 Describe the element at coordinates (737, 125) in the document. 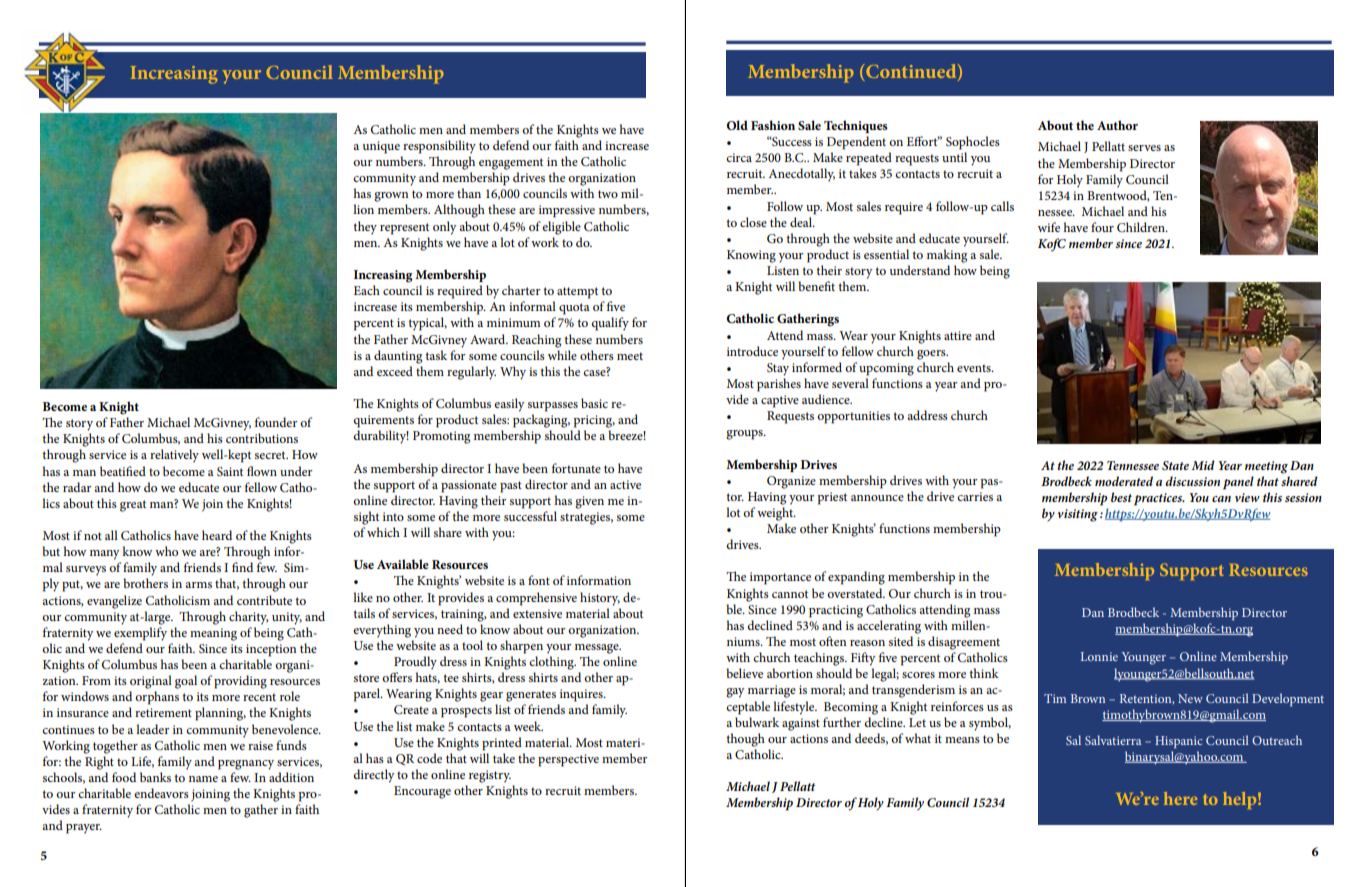

I see `Old` at that location.
